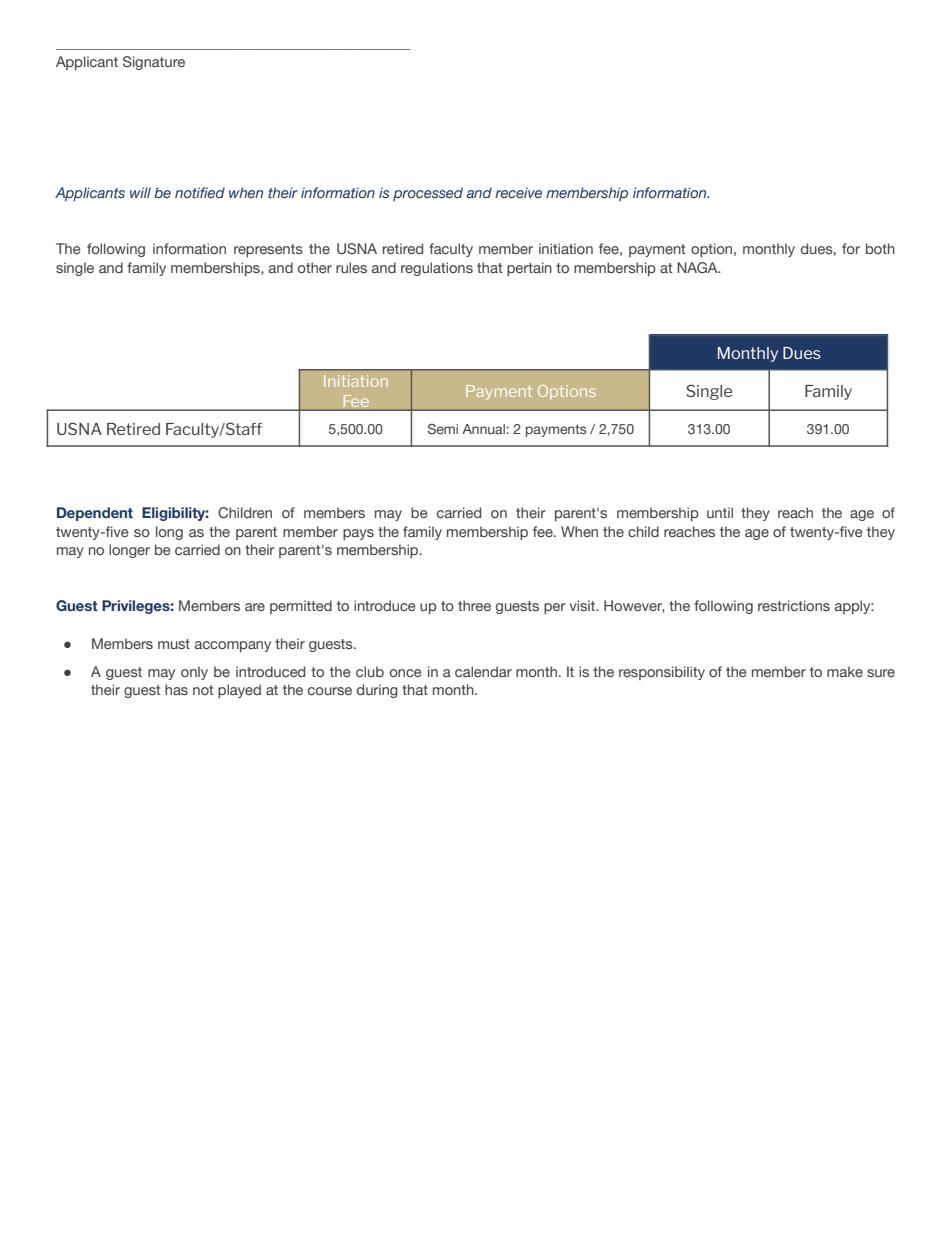  Describe the element at coordinates (154, 63) in the screenshot. I see `Signature` at that location.
